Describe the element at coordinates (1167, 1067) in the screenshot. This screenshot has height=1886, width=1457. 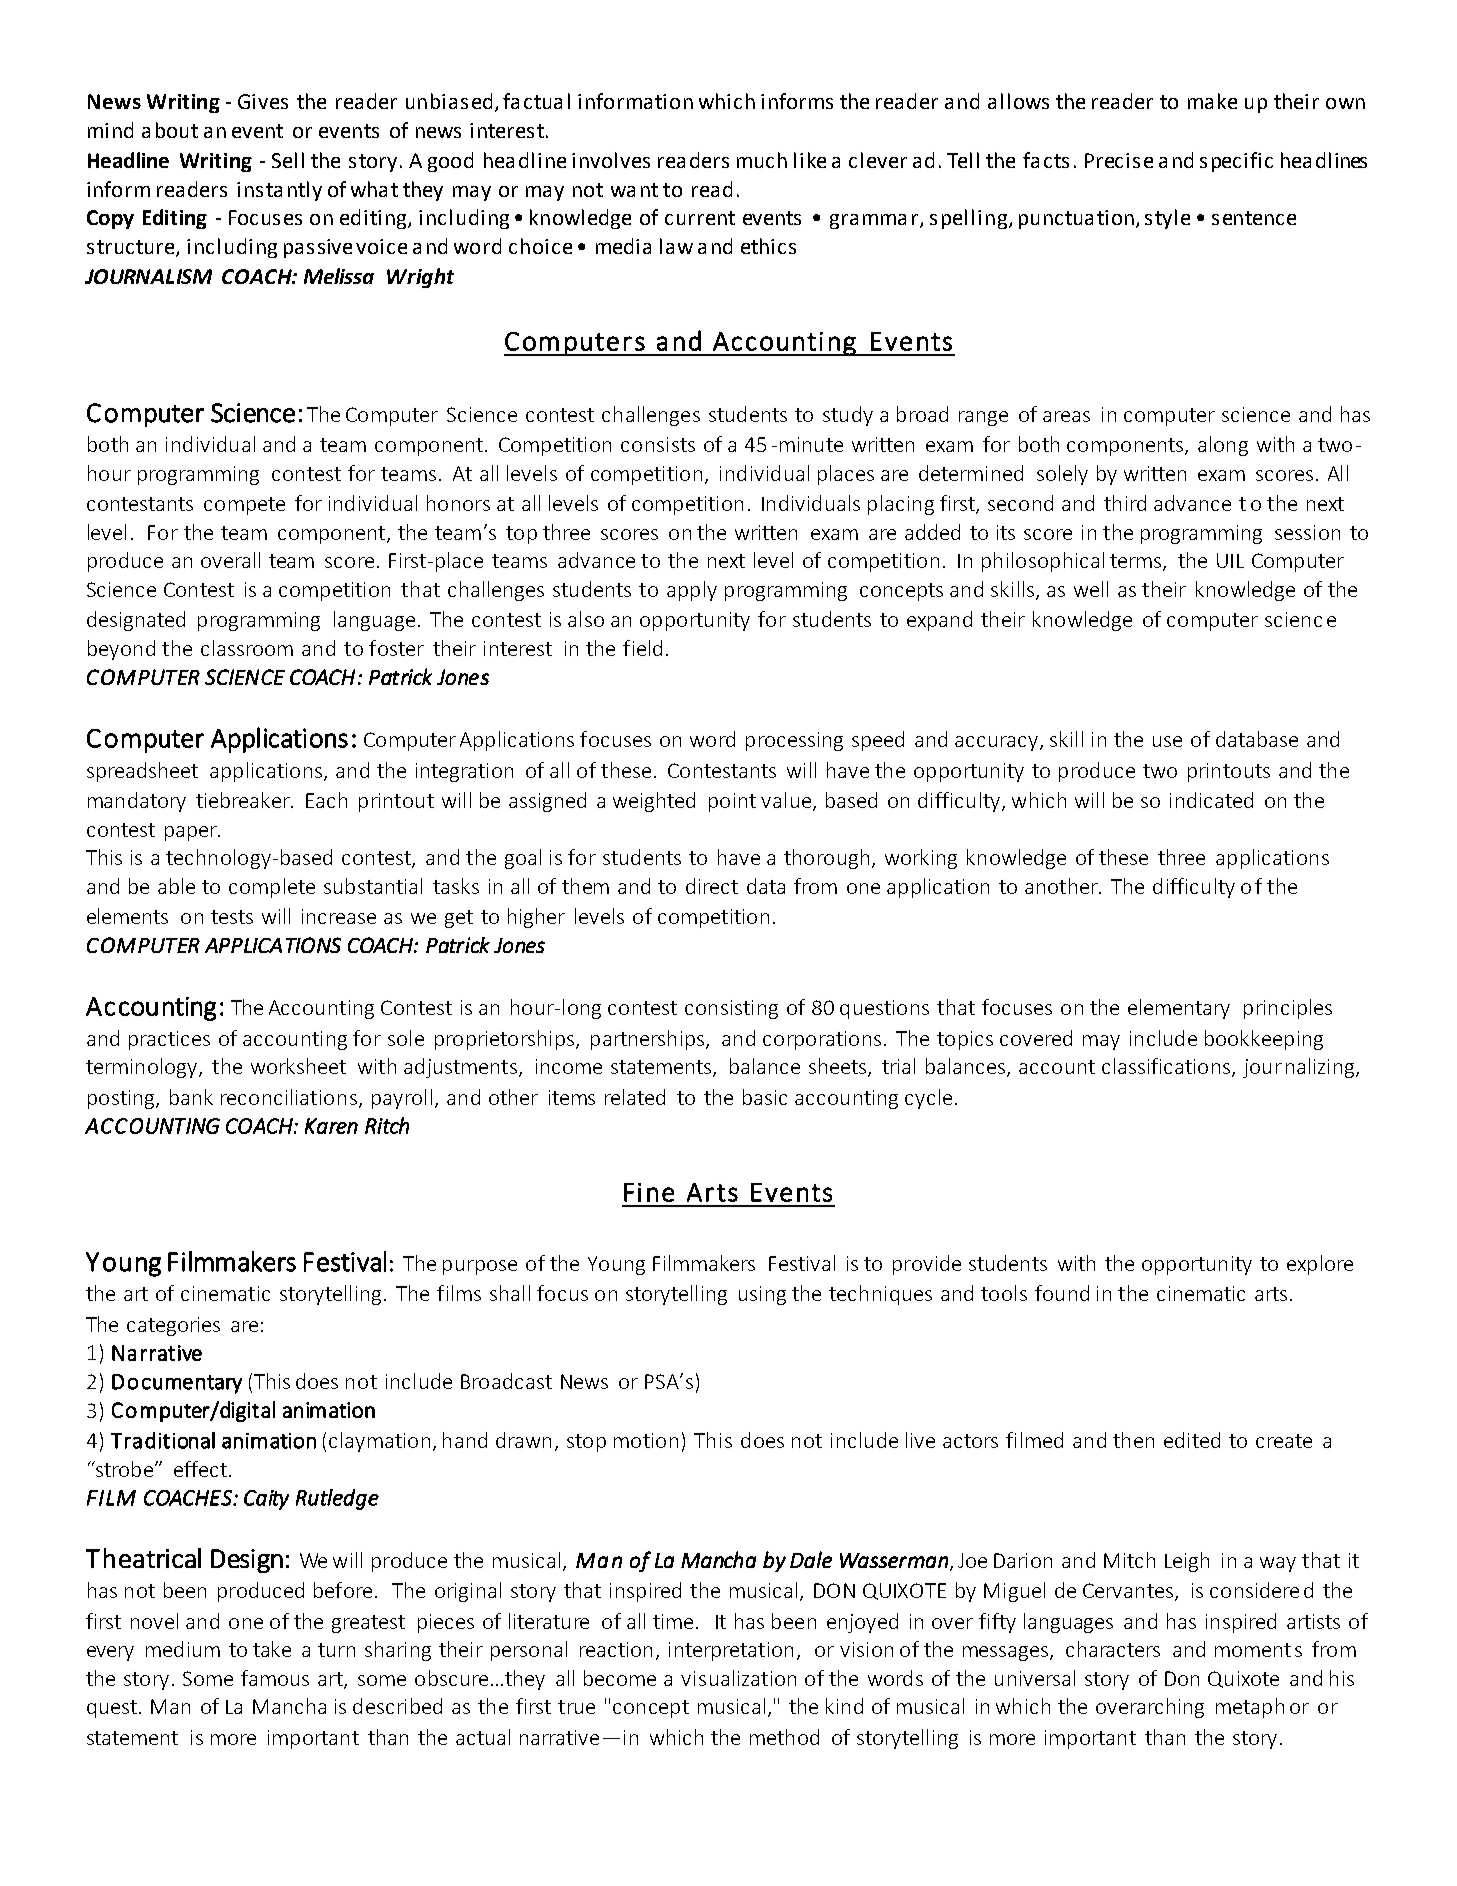
I see `classifications` at that location.
